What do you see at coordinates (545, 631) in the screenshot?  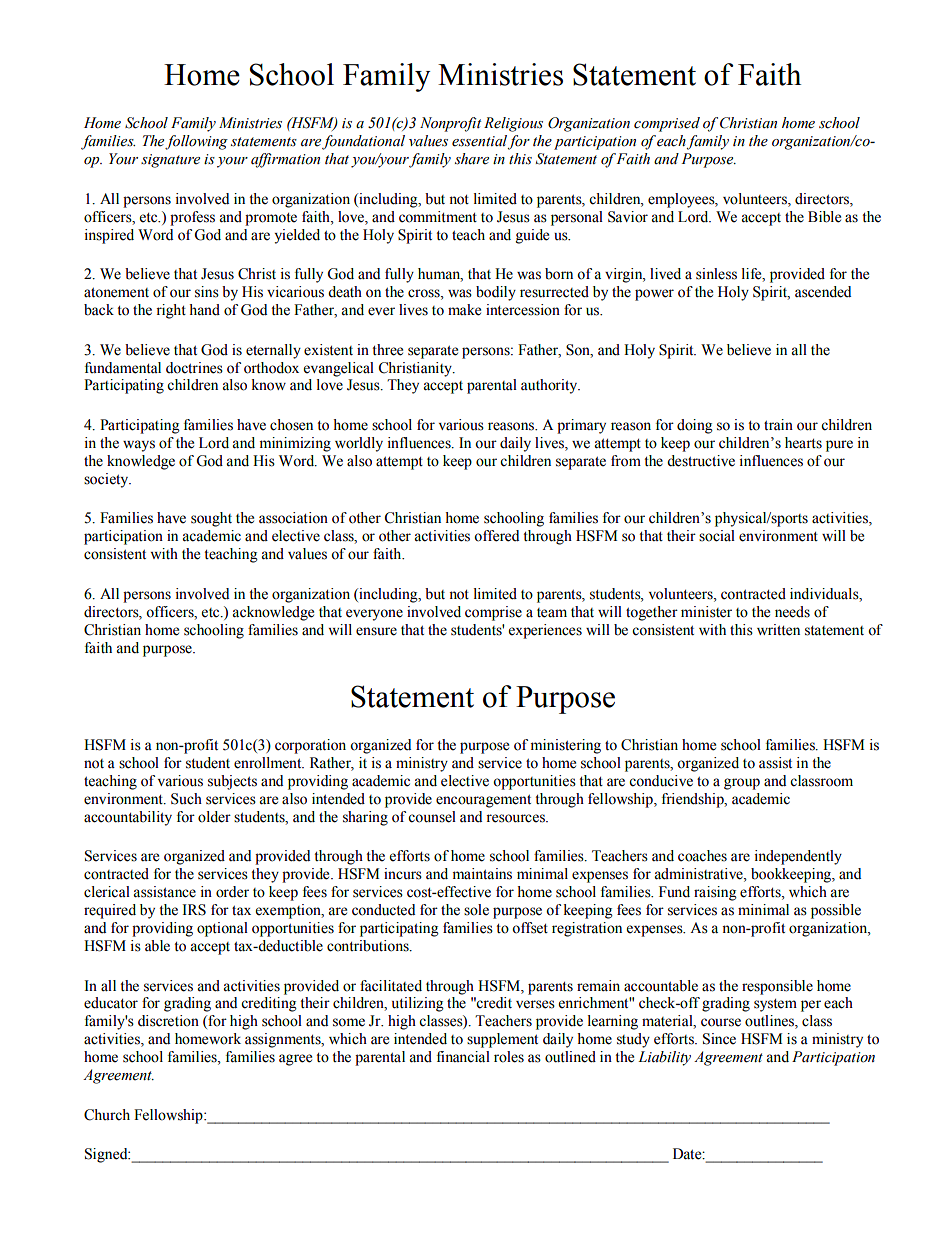 I see `experiences` at bounding box center [545, 631].
